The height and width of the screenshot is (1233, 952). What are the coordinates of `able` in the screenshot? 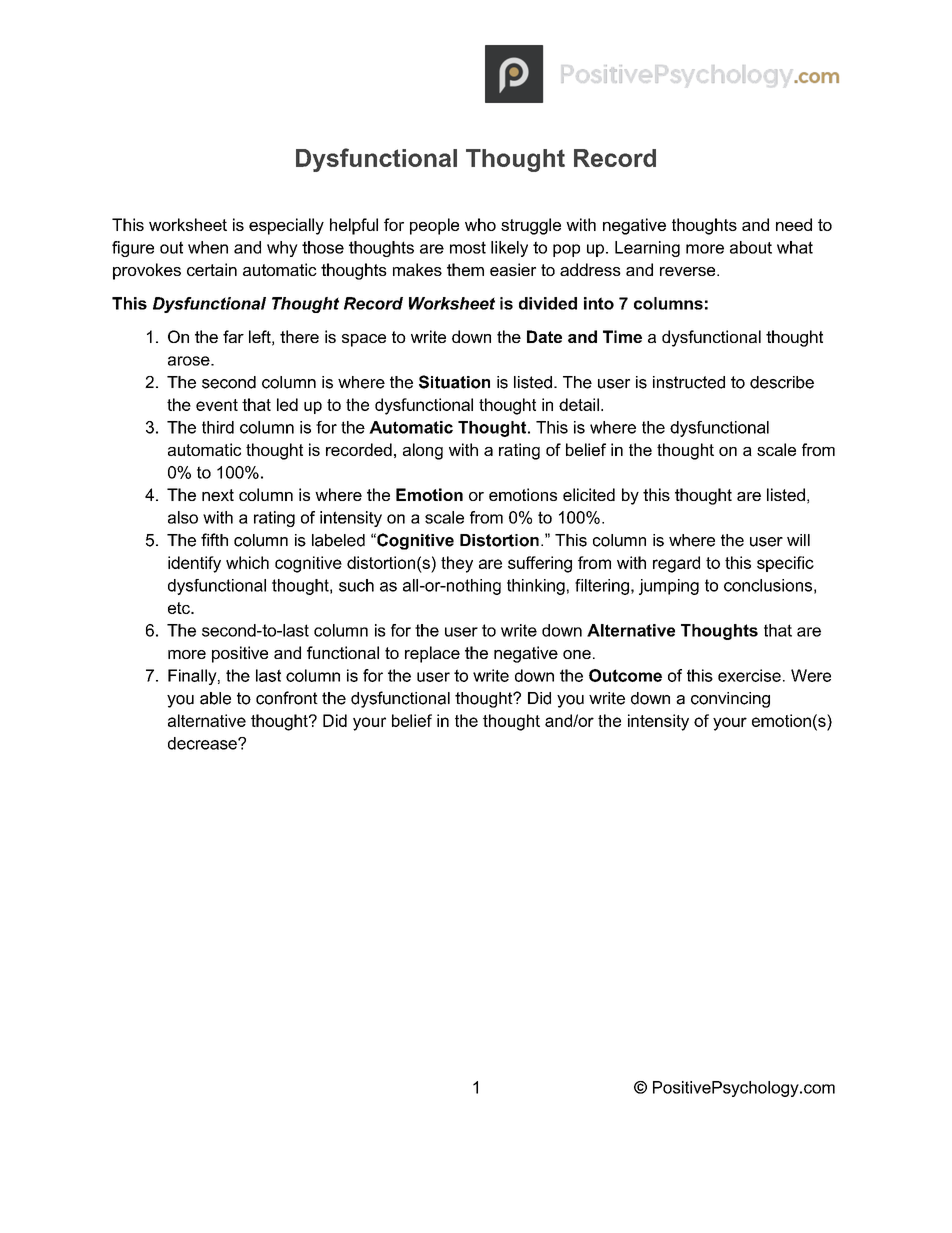 It's located at (215, 698).
